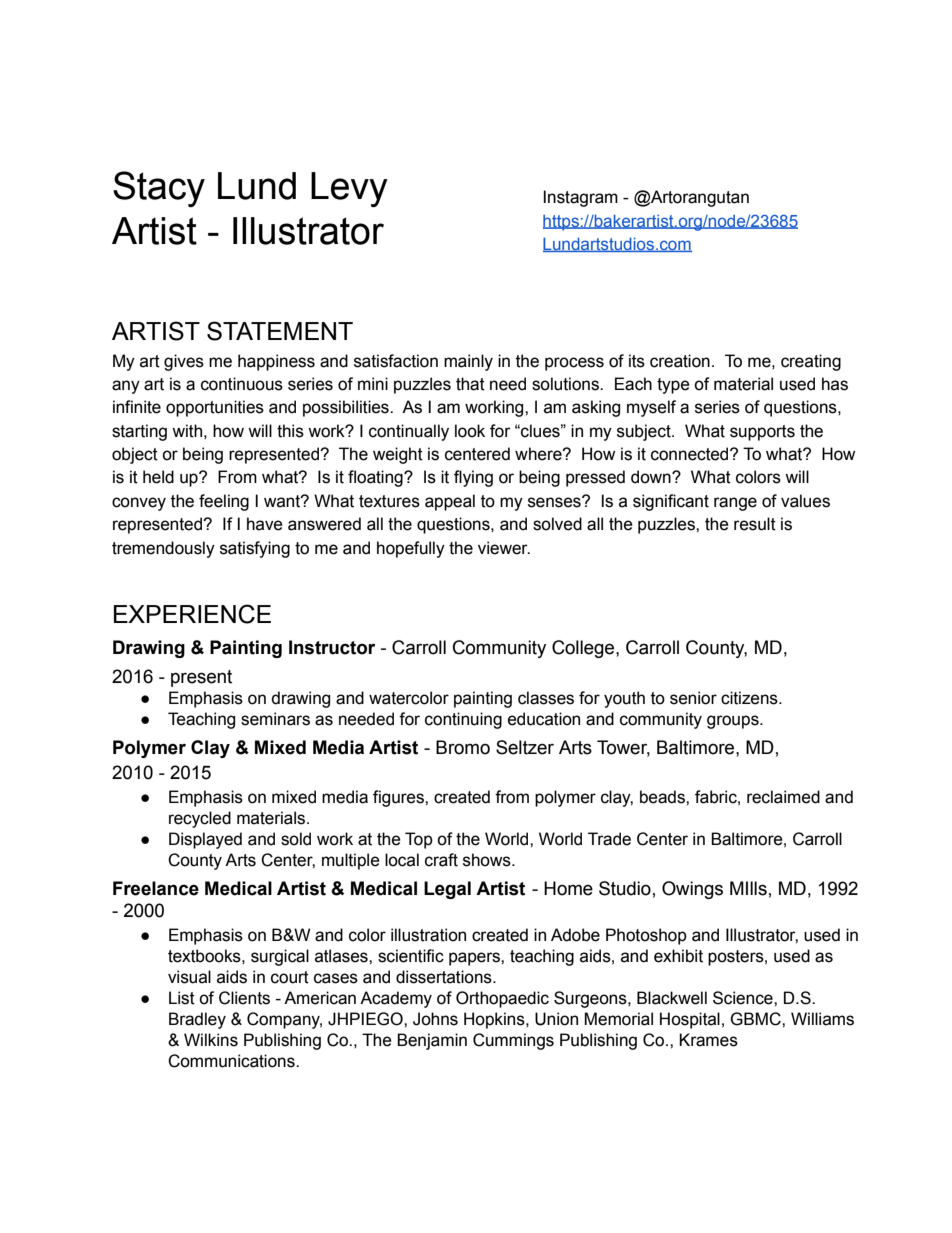 The image size is (952, 1233). Describe the element at coordinates (680, 361) in the screenshot. I see `creation` at that location.
